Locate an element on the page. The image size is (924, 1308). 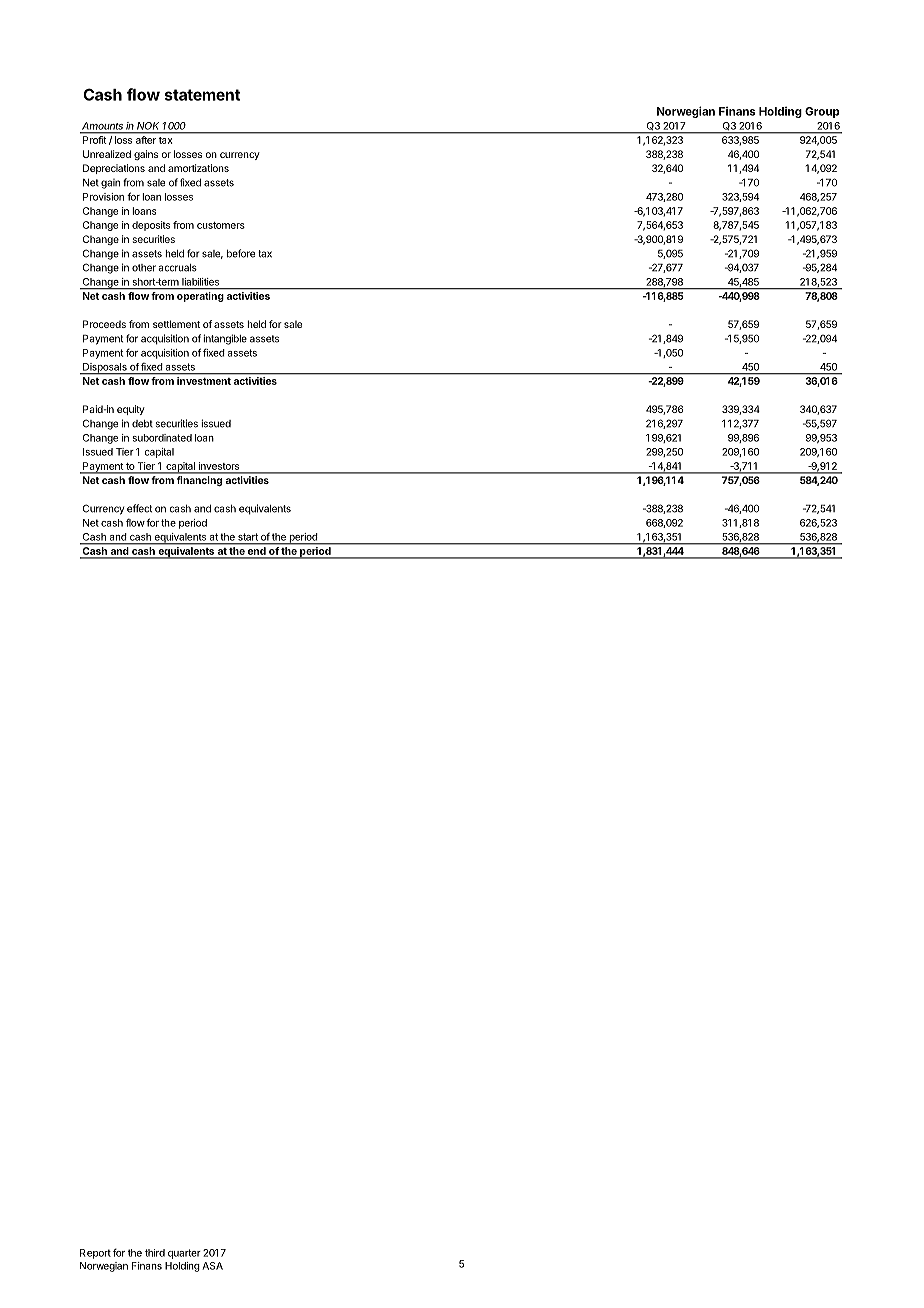
NOK is located at coordinates (148, 126).
